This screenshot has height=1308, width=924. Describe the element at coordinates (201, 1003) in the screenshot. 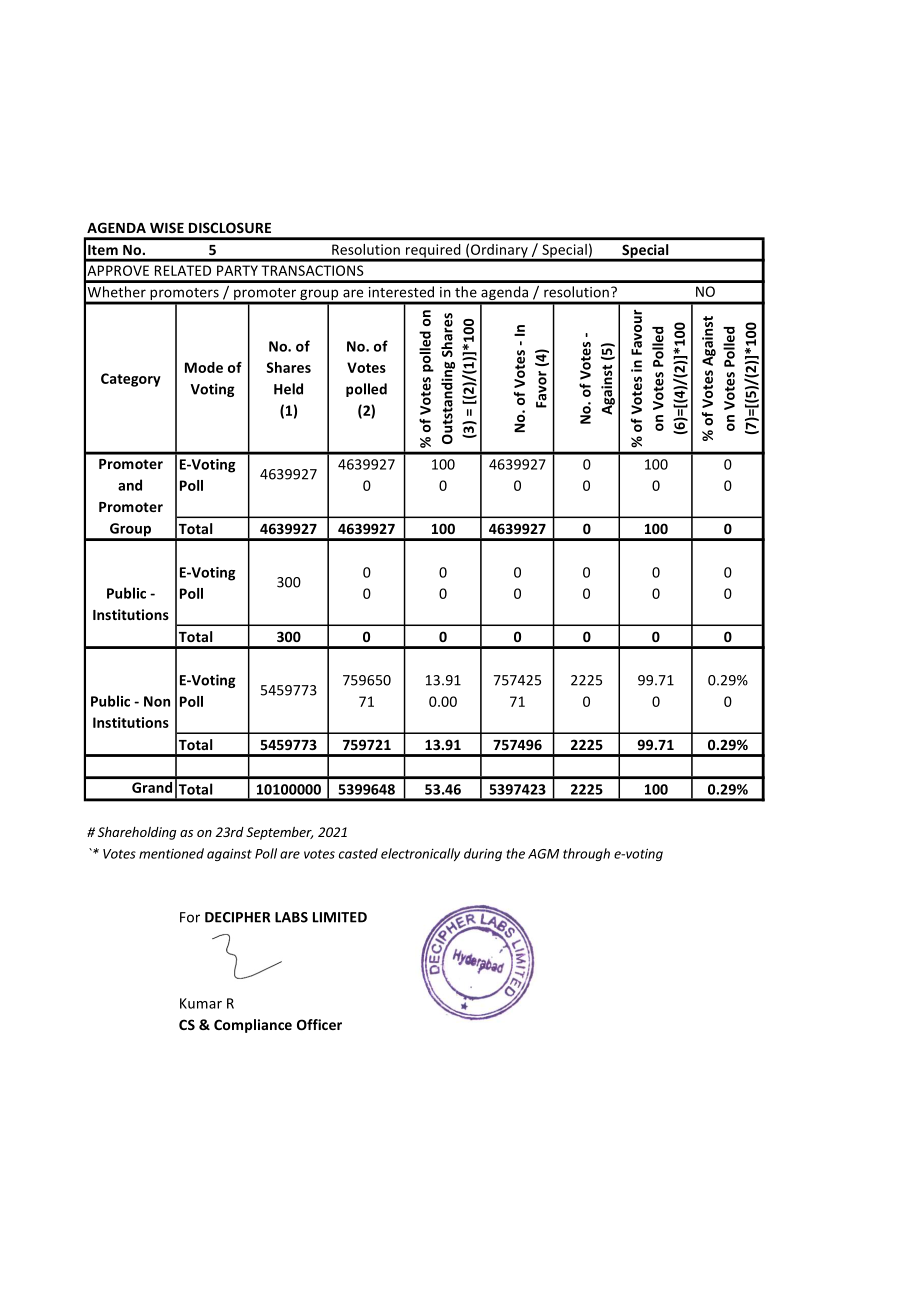

I see `Kumar` at that location.
